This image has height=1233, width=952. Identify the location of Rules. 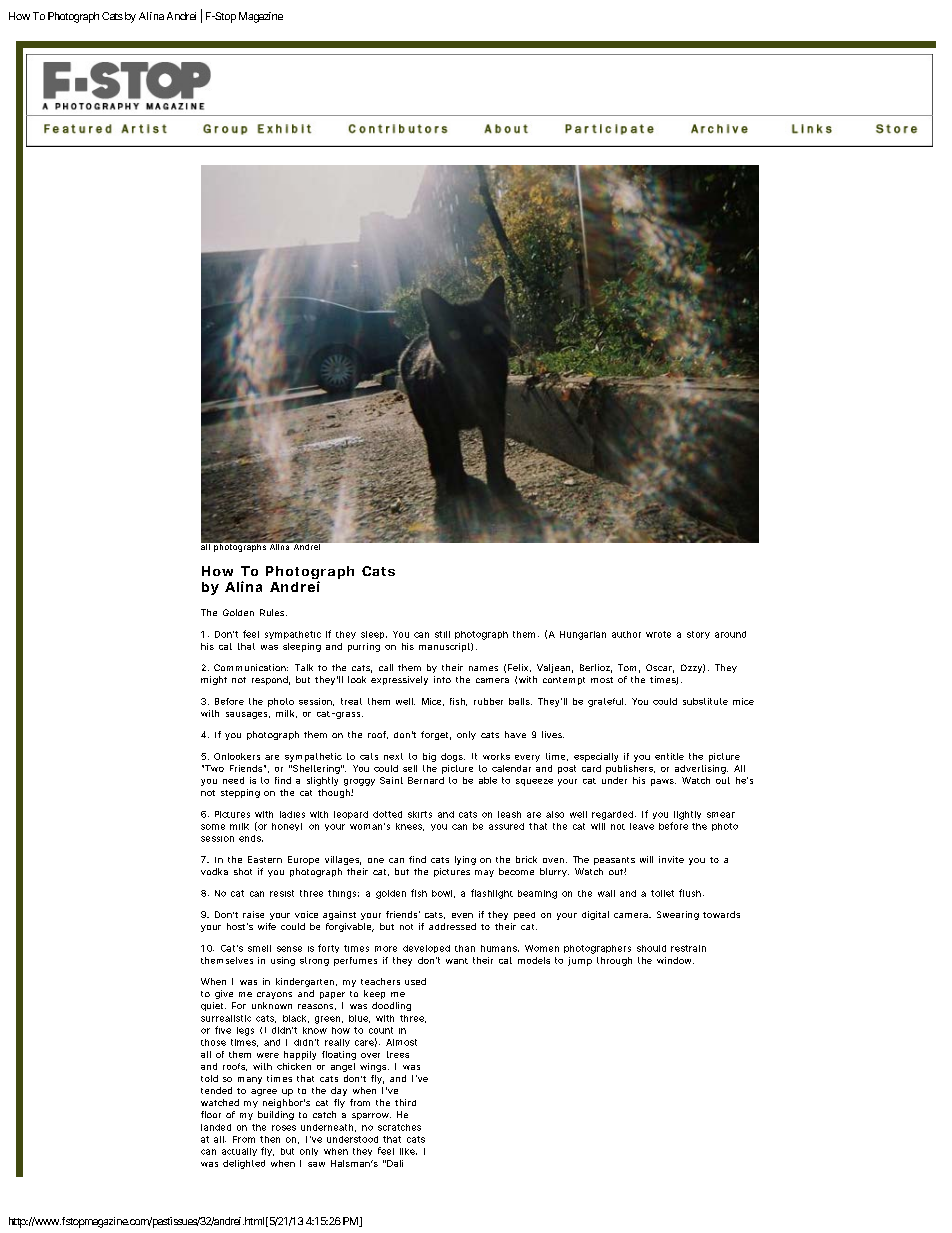
(273, 612).
